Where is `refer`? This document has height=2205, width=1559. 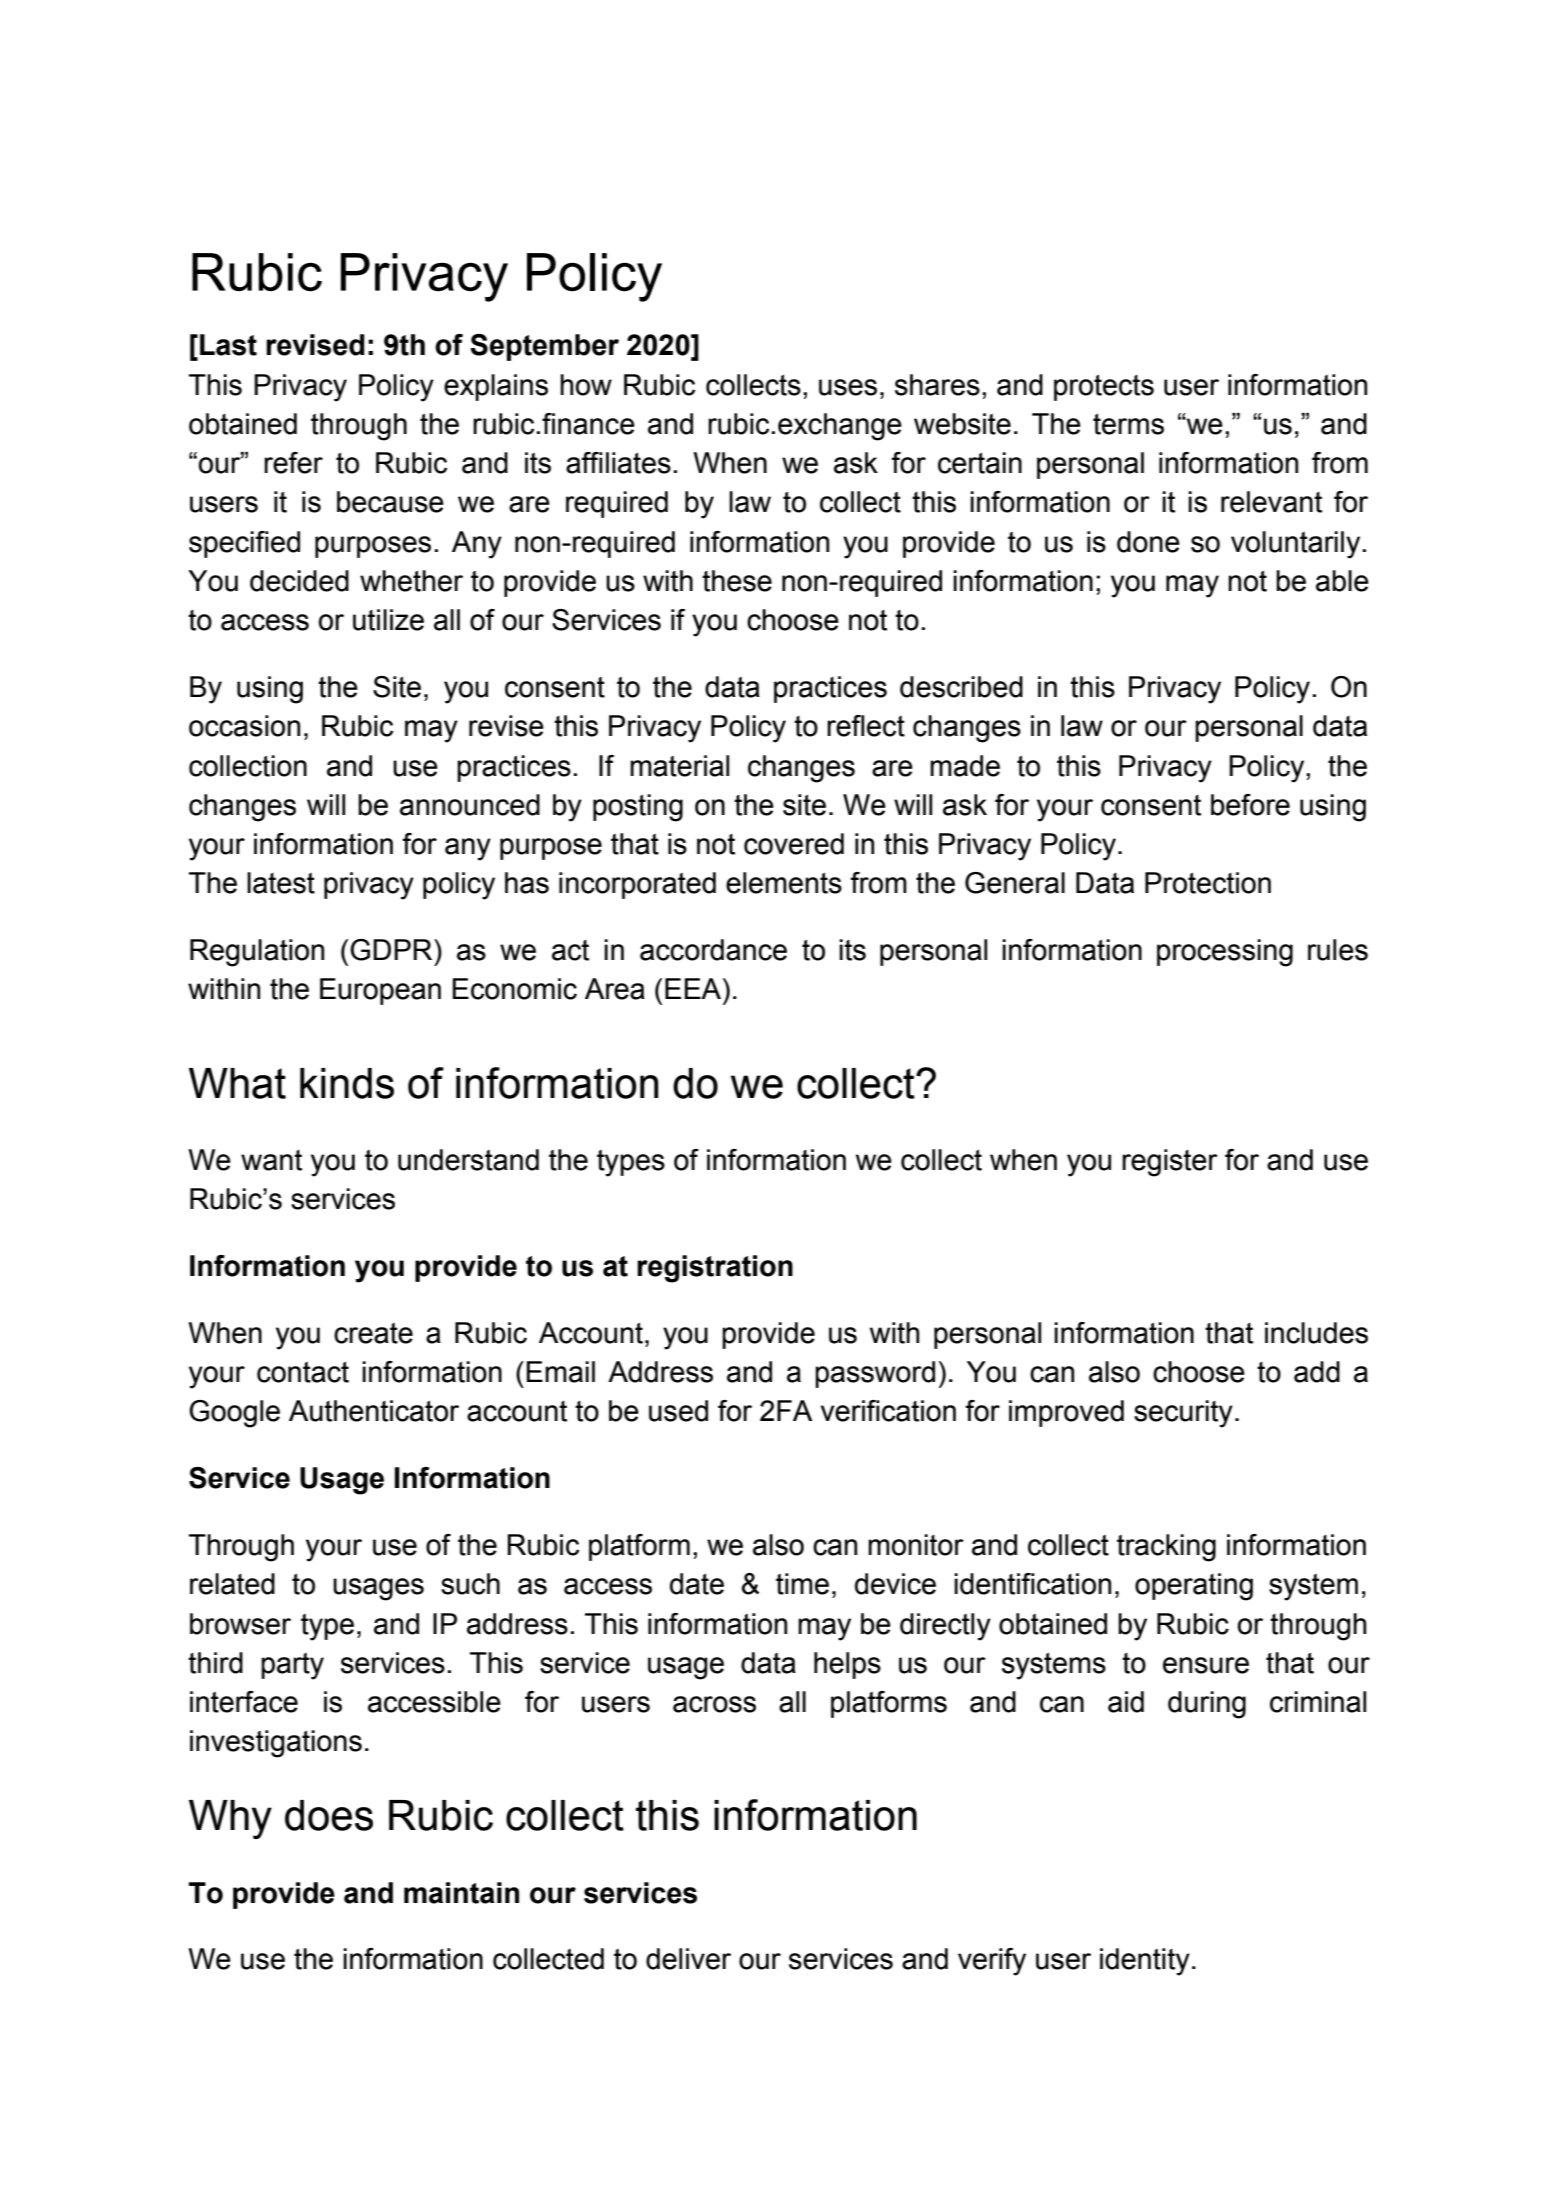 refer is located at coordinates (293, 463).
